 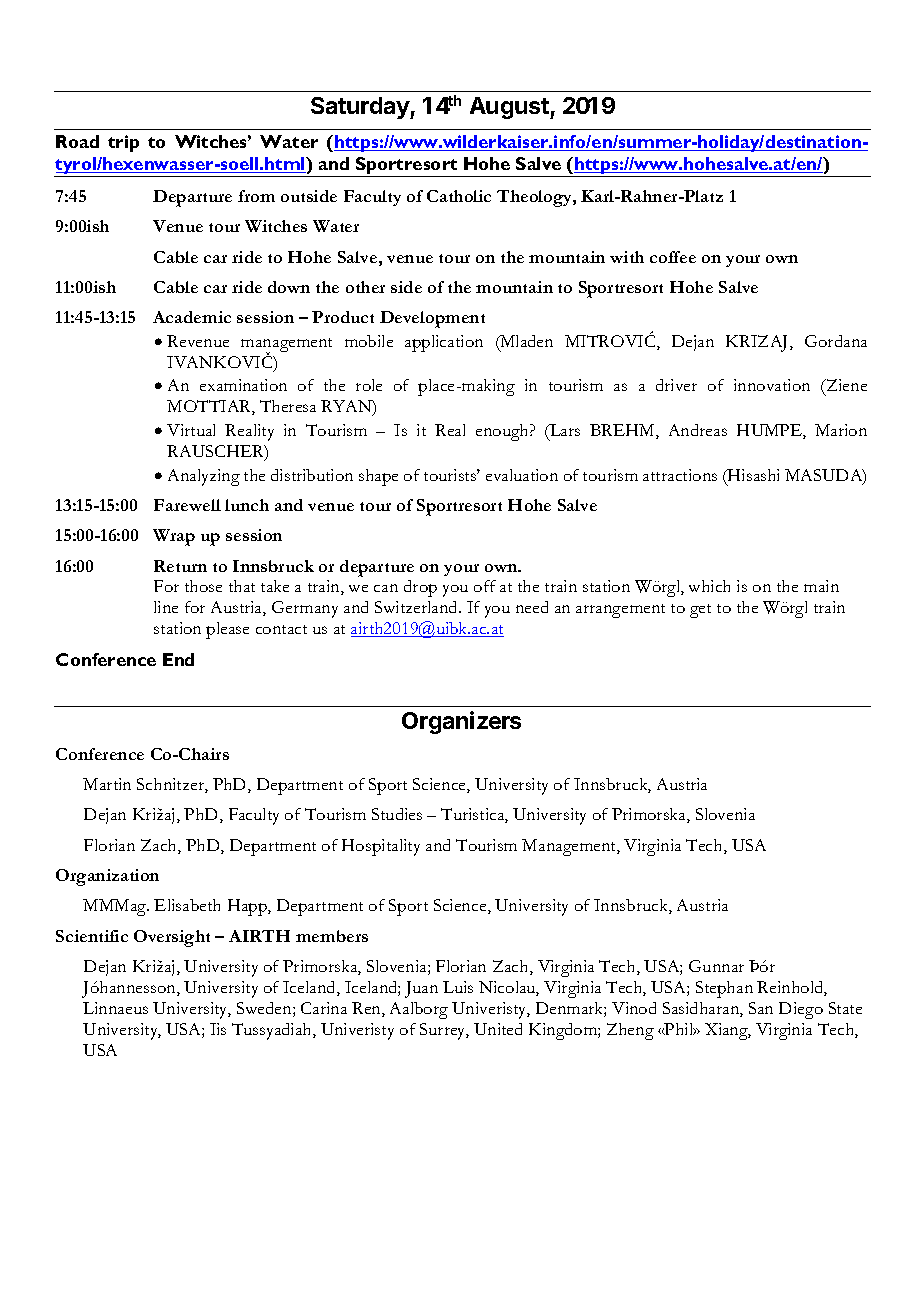 What do you see at coordinates (115, 1008) in the image?
I see `Linnaeus` at bounding box center [115, 1008].
